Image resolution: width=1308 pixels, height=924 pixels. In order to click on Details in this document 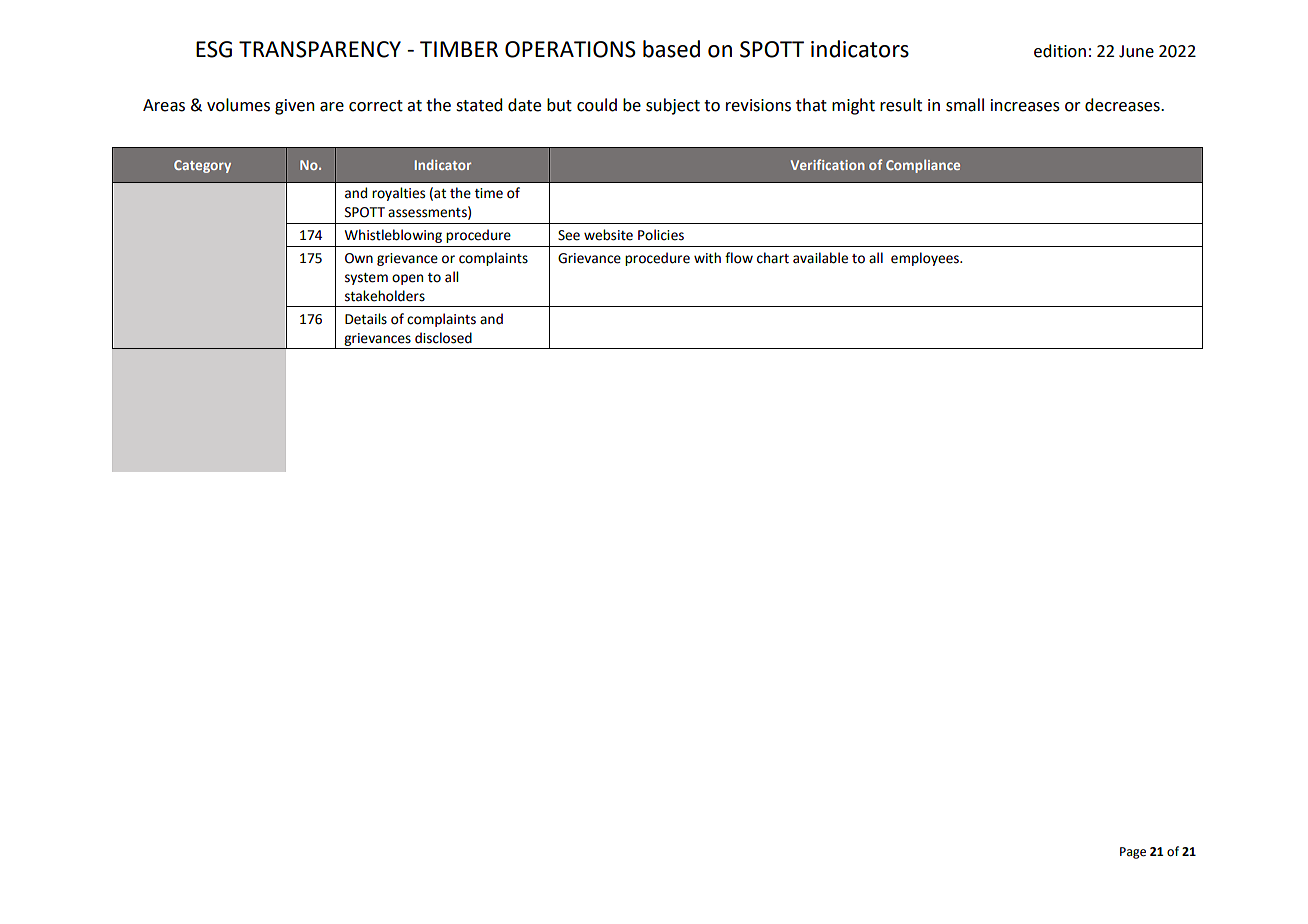, I will do `click(366, 319)`.
